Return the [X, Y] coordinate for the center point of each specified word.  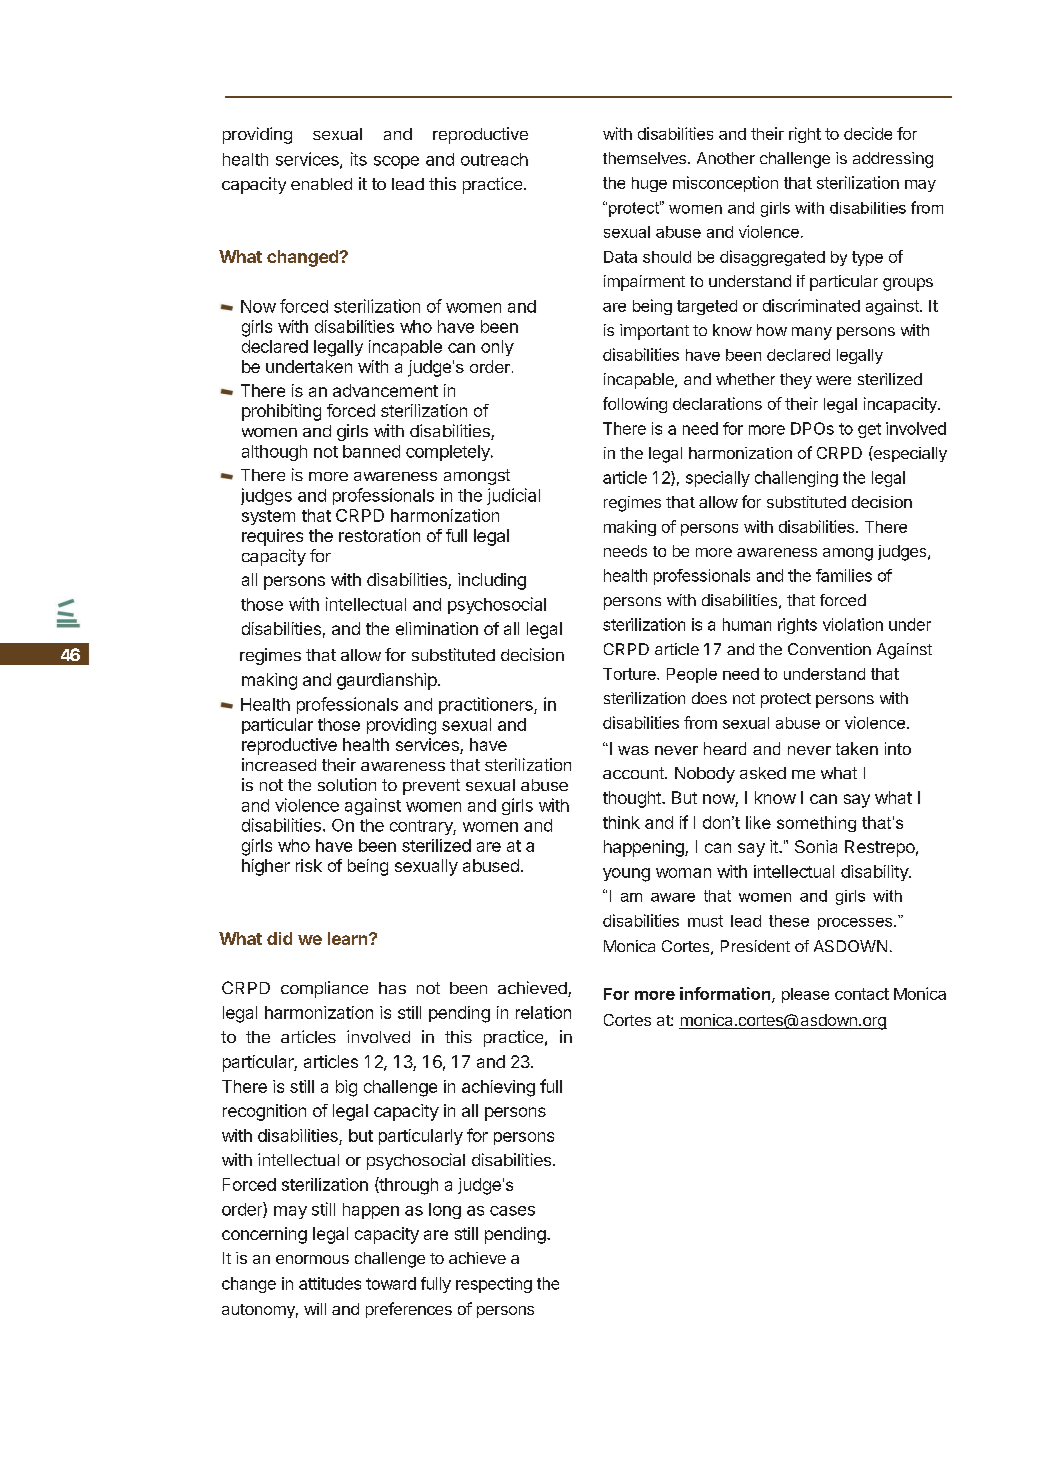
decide [868, 133]
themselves [646, 158]
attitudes [330, 1283]
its [359, 159]
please [805, 995]
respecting [494, 1285]
